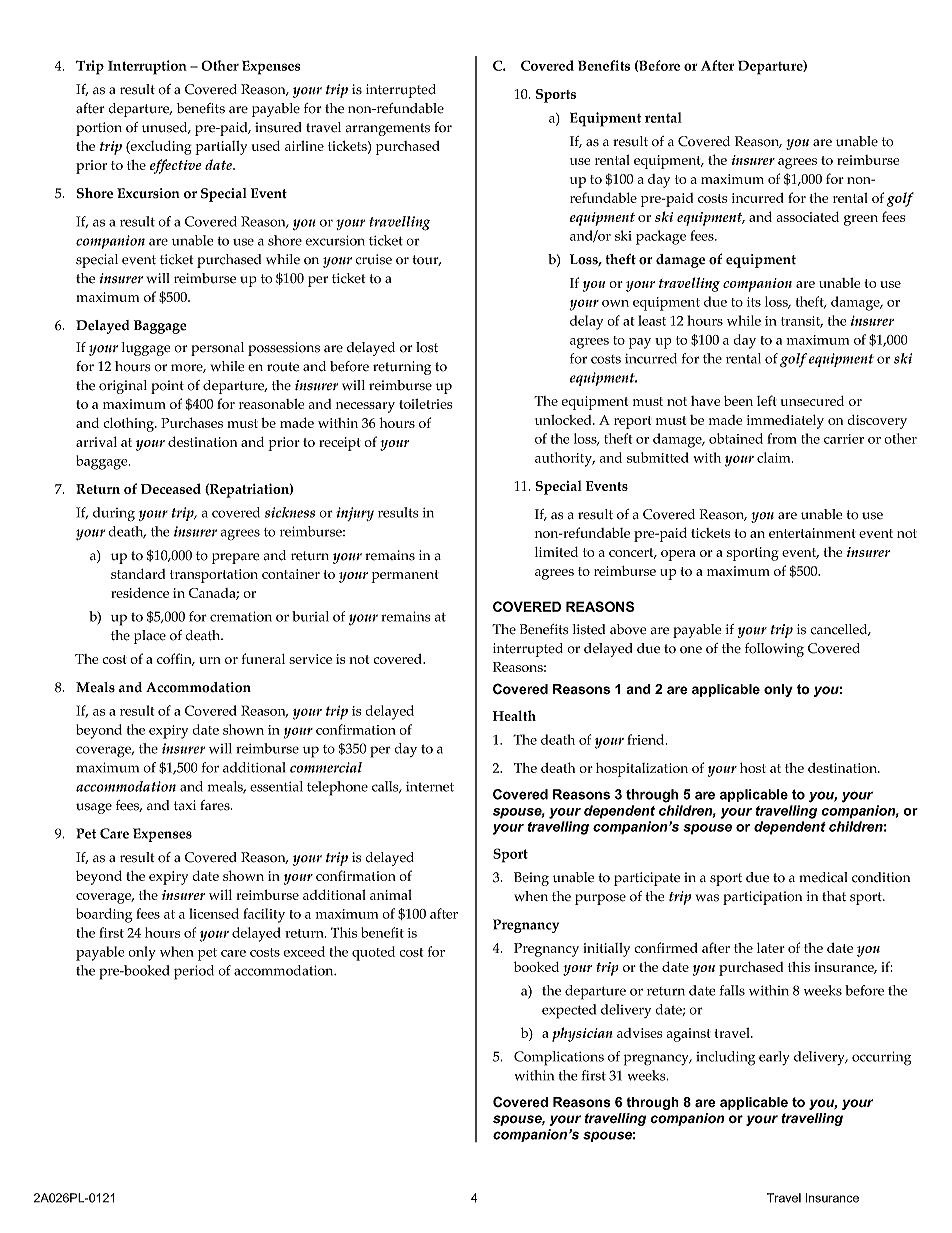 This image has width=952, height=1233. I want to click on associated, so click(808, 217).
